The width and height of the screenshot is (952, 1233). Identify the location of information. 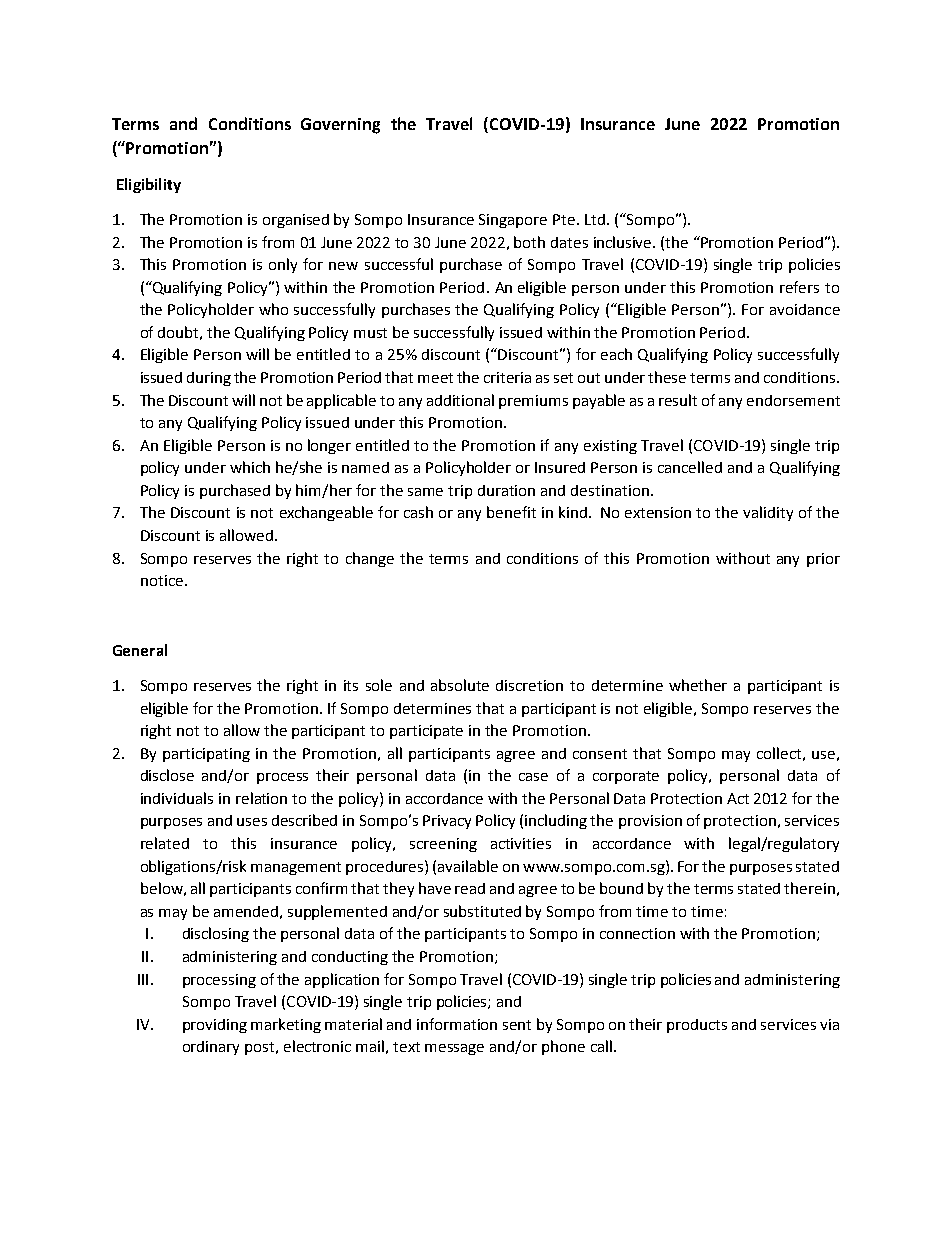
(457, 1024).
